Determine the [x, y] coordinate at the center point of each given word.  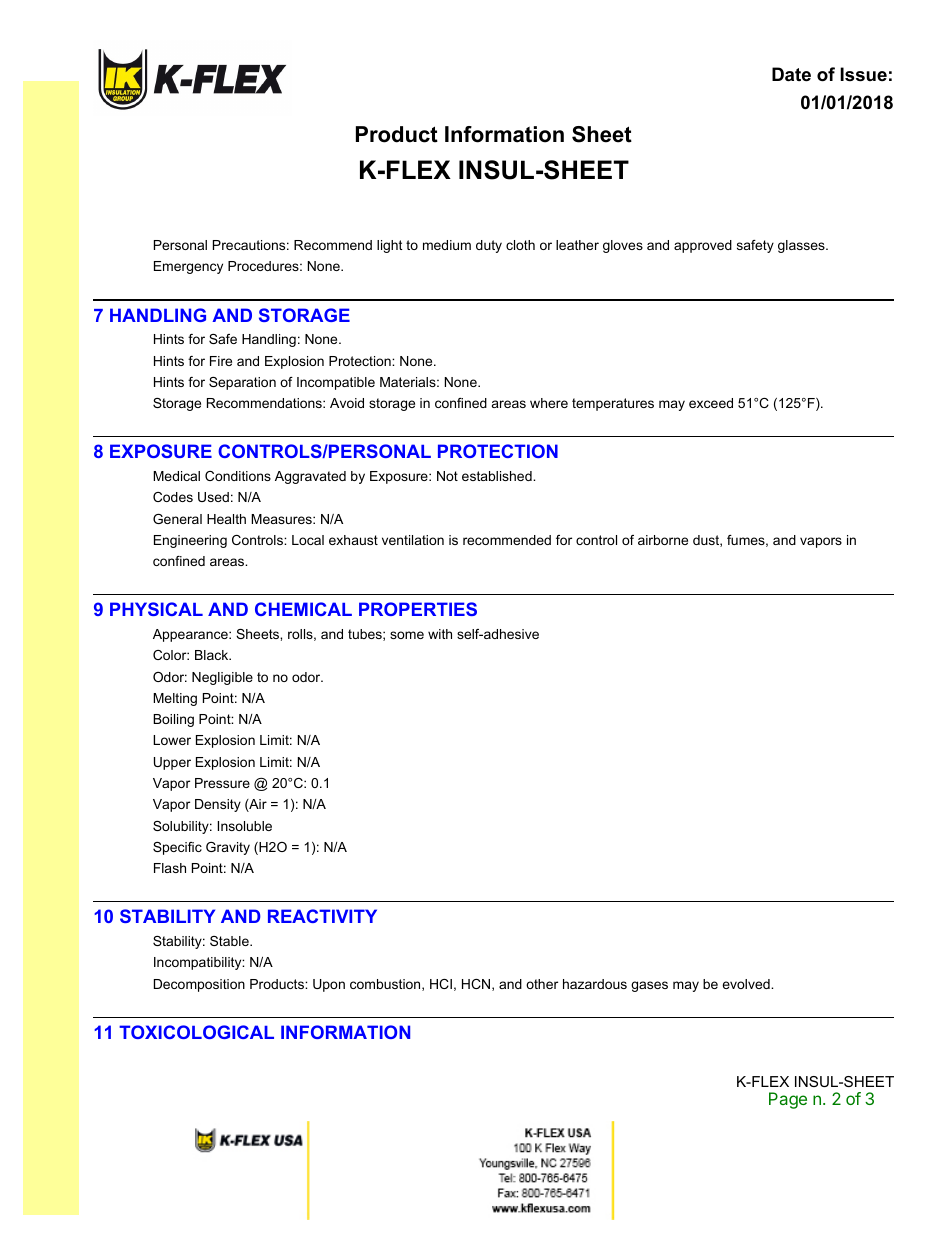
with [440, 634]
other [542, 984]
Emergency [188, 267]
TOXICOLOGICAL [196, 1032]
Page [788, 1100]
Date [791, 74]
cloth [520, 245]
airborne [663, 540]
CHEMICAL [303, 609]
